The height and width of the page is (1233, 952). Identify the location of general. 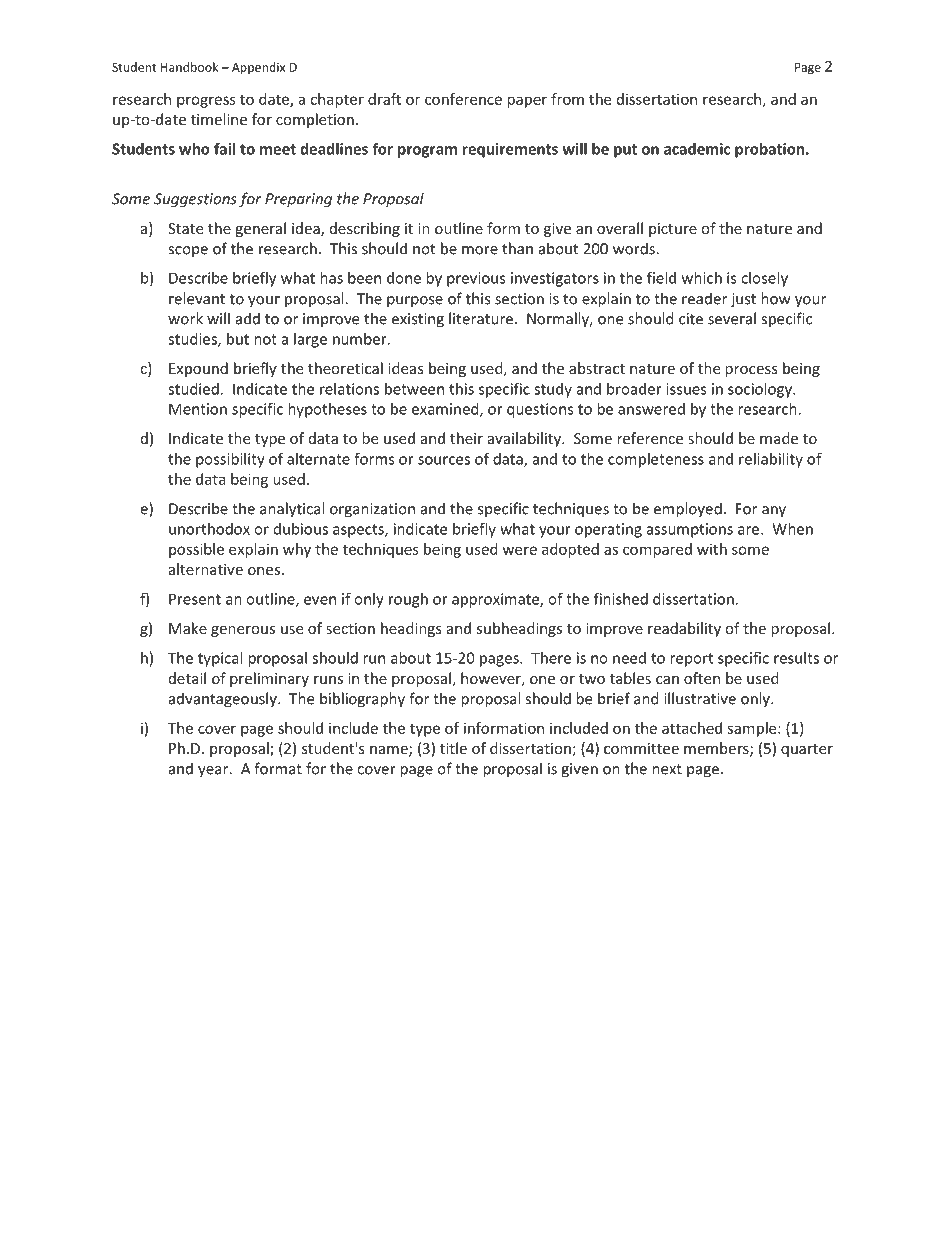
(260, 229).
